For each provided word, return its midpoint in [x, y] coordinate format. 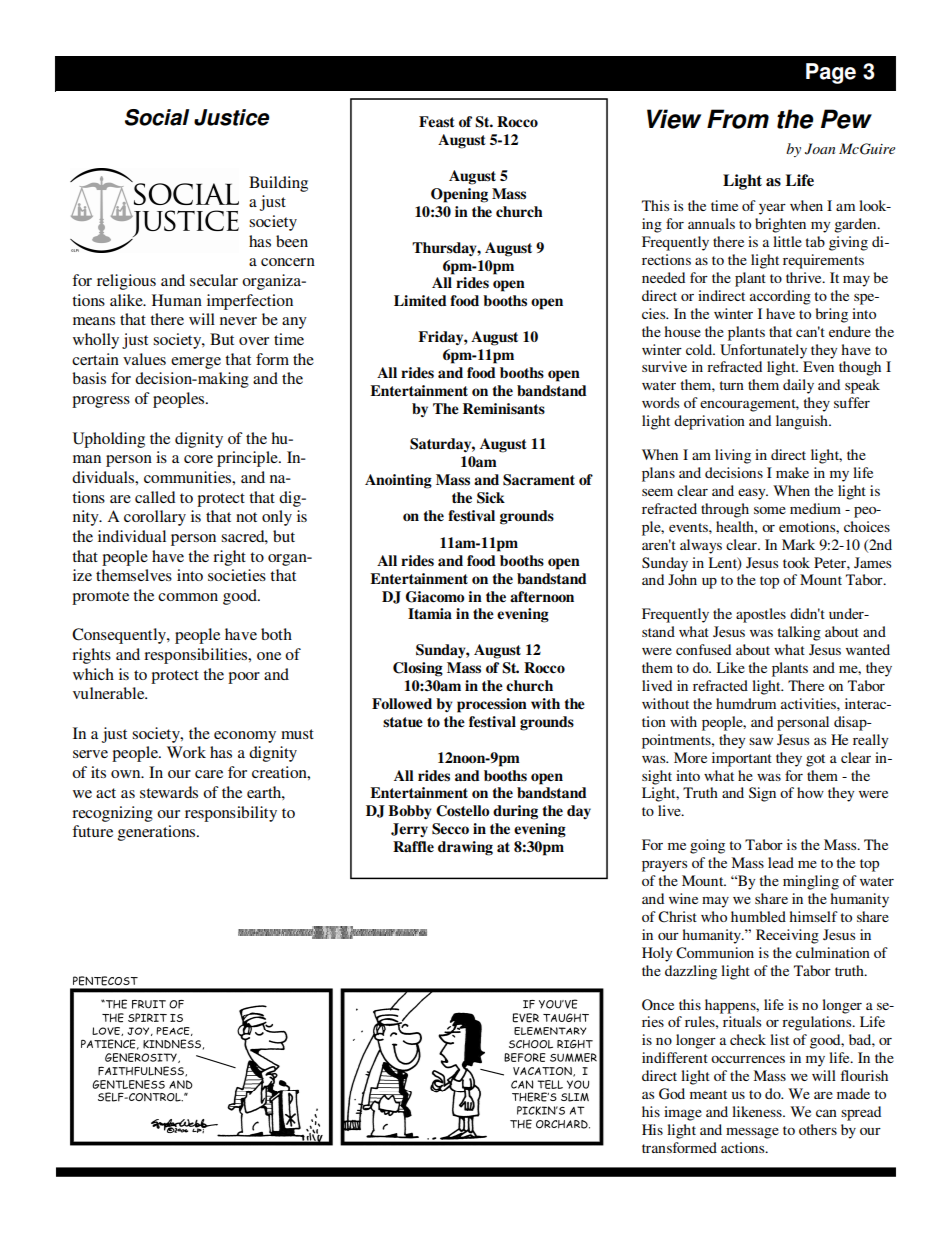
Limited [420, 300]
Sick [491, 498]
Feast [437, 122]
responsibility [231, 814]
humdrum [746, 703]
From [738, 119]
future [92, 831]
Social [157, 117]
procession [492, 705]
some [770, 510]
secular [214, 280]
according [780, 297]
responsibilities [197, 656]
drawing [465, 848]
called [155, 497]
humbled [758, 916]
